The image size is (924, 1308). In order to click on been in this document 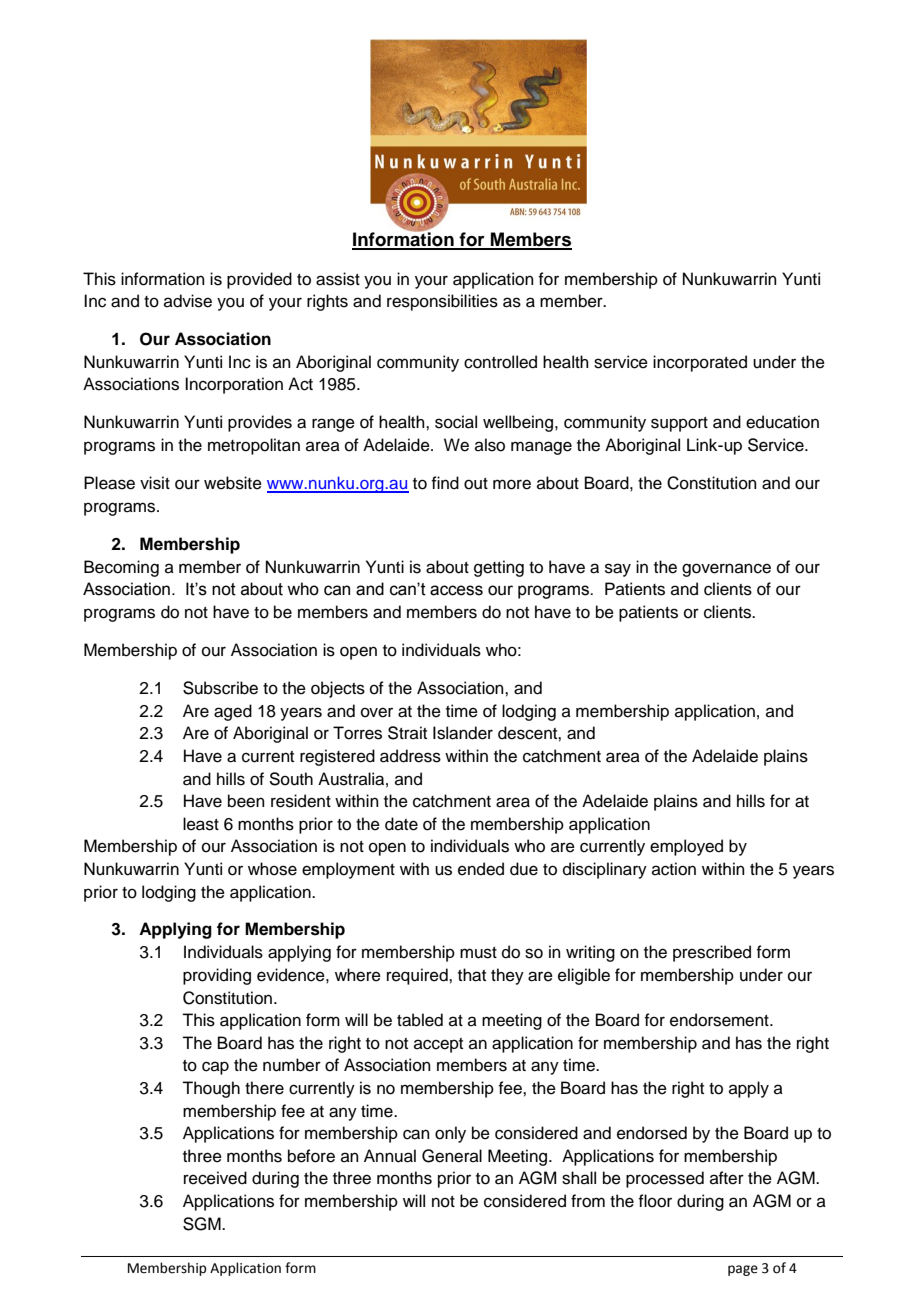, I will do `click(246, 801)`.
